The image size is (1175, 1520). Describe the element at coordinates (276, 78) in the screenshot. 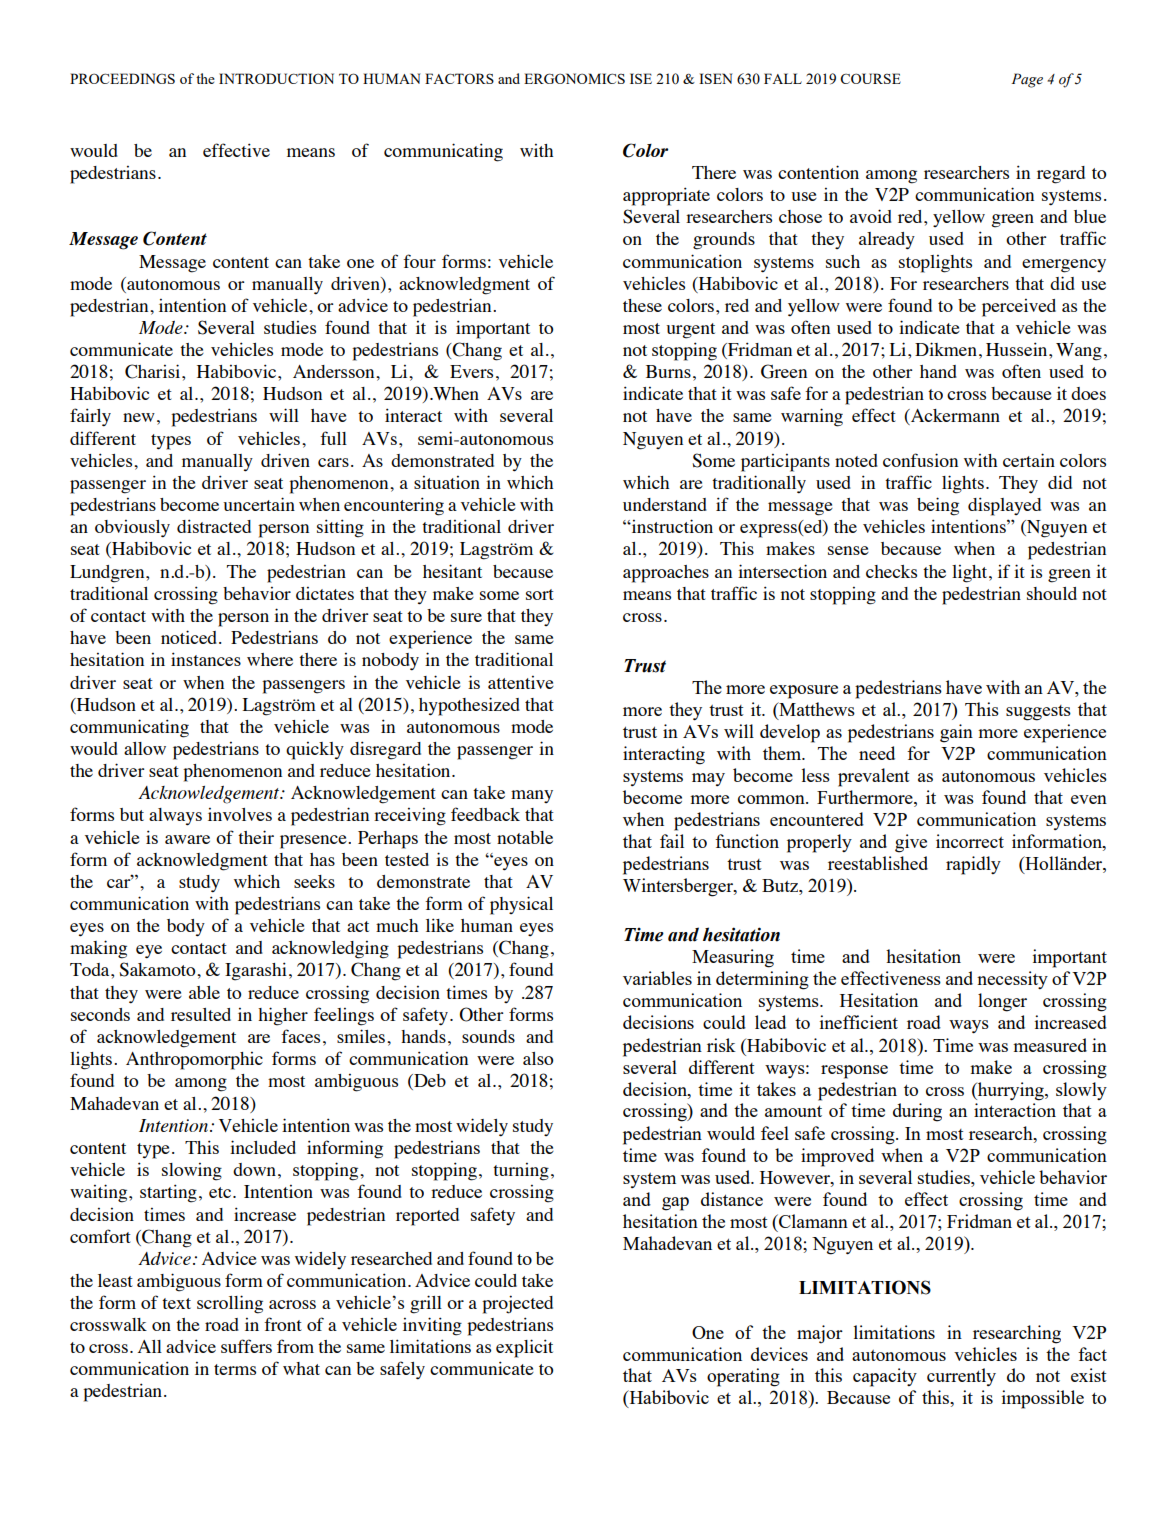

I see `INTRODUCTION` at that location.
